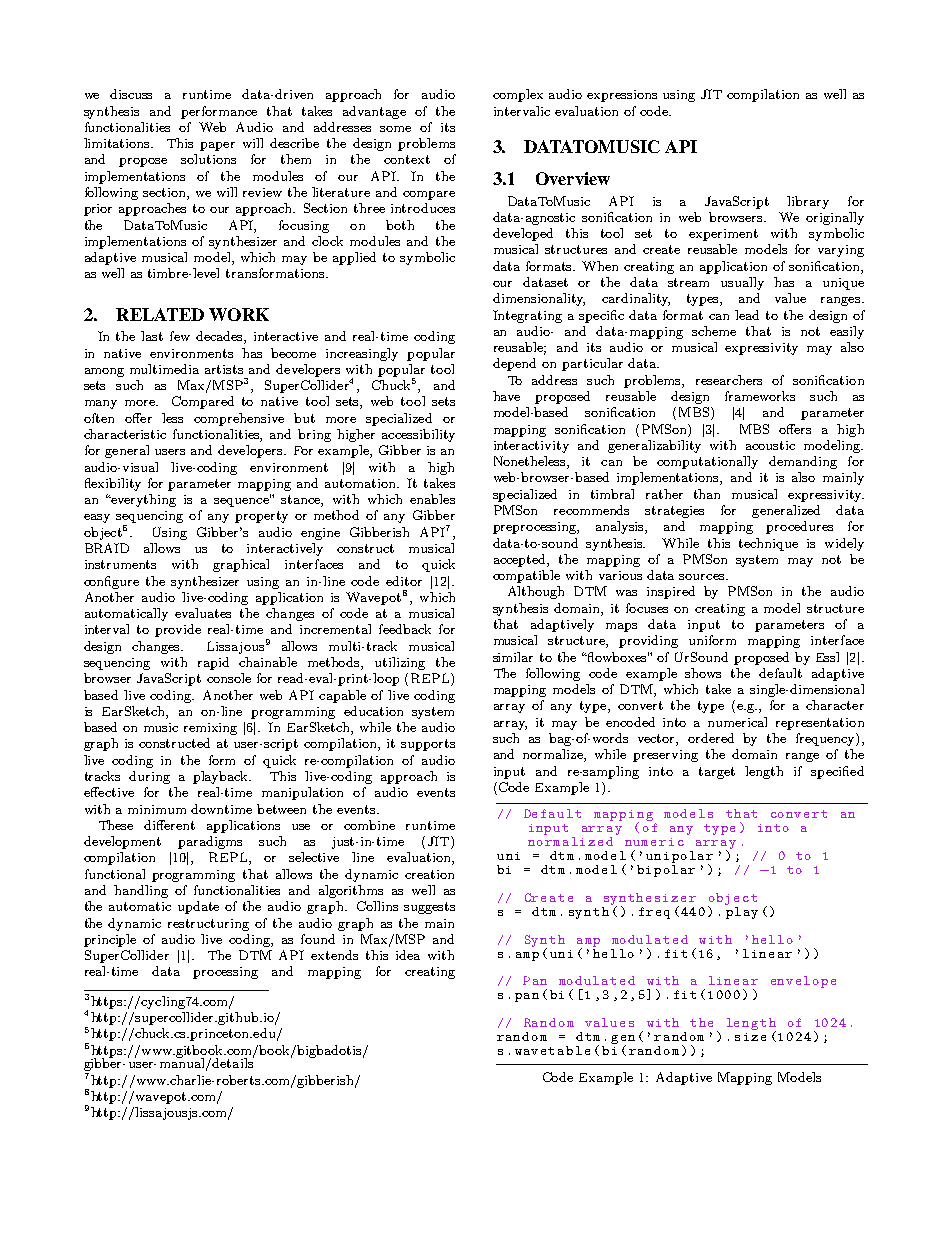 The image size is (952, 1233). What do you see at coordinates (208, 925) in the screenshot?
I see `restructuring` at bounding box center [208, 925].
